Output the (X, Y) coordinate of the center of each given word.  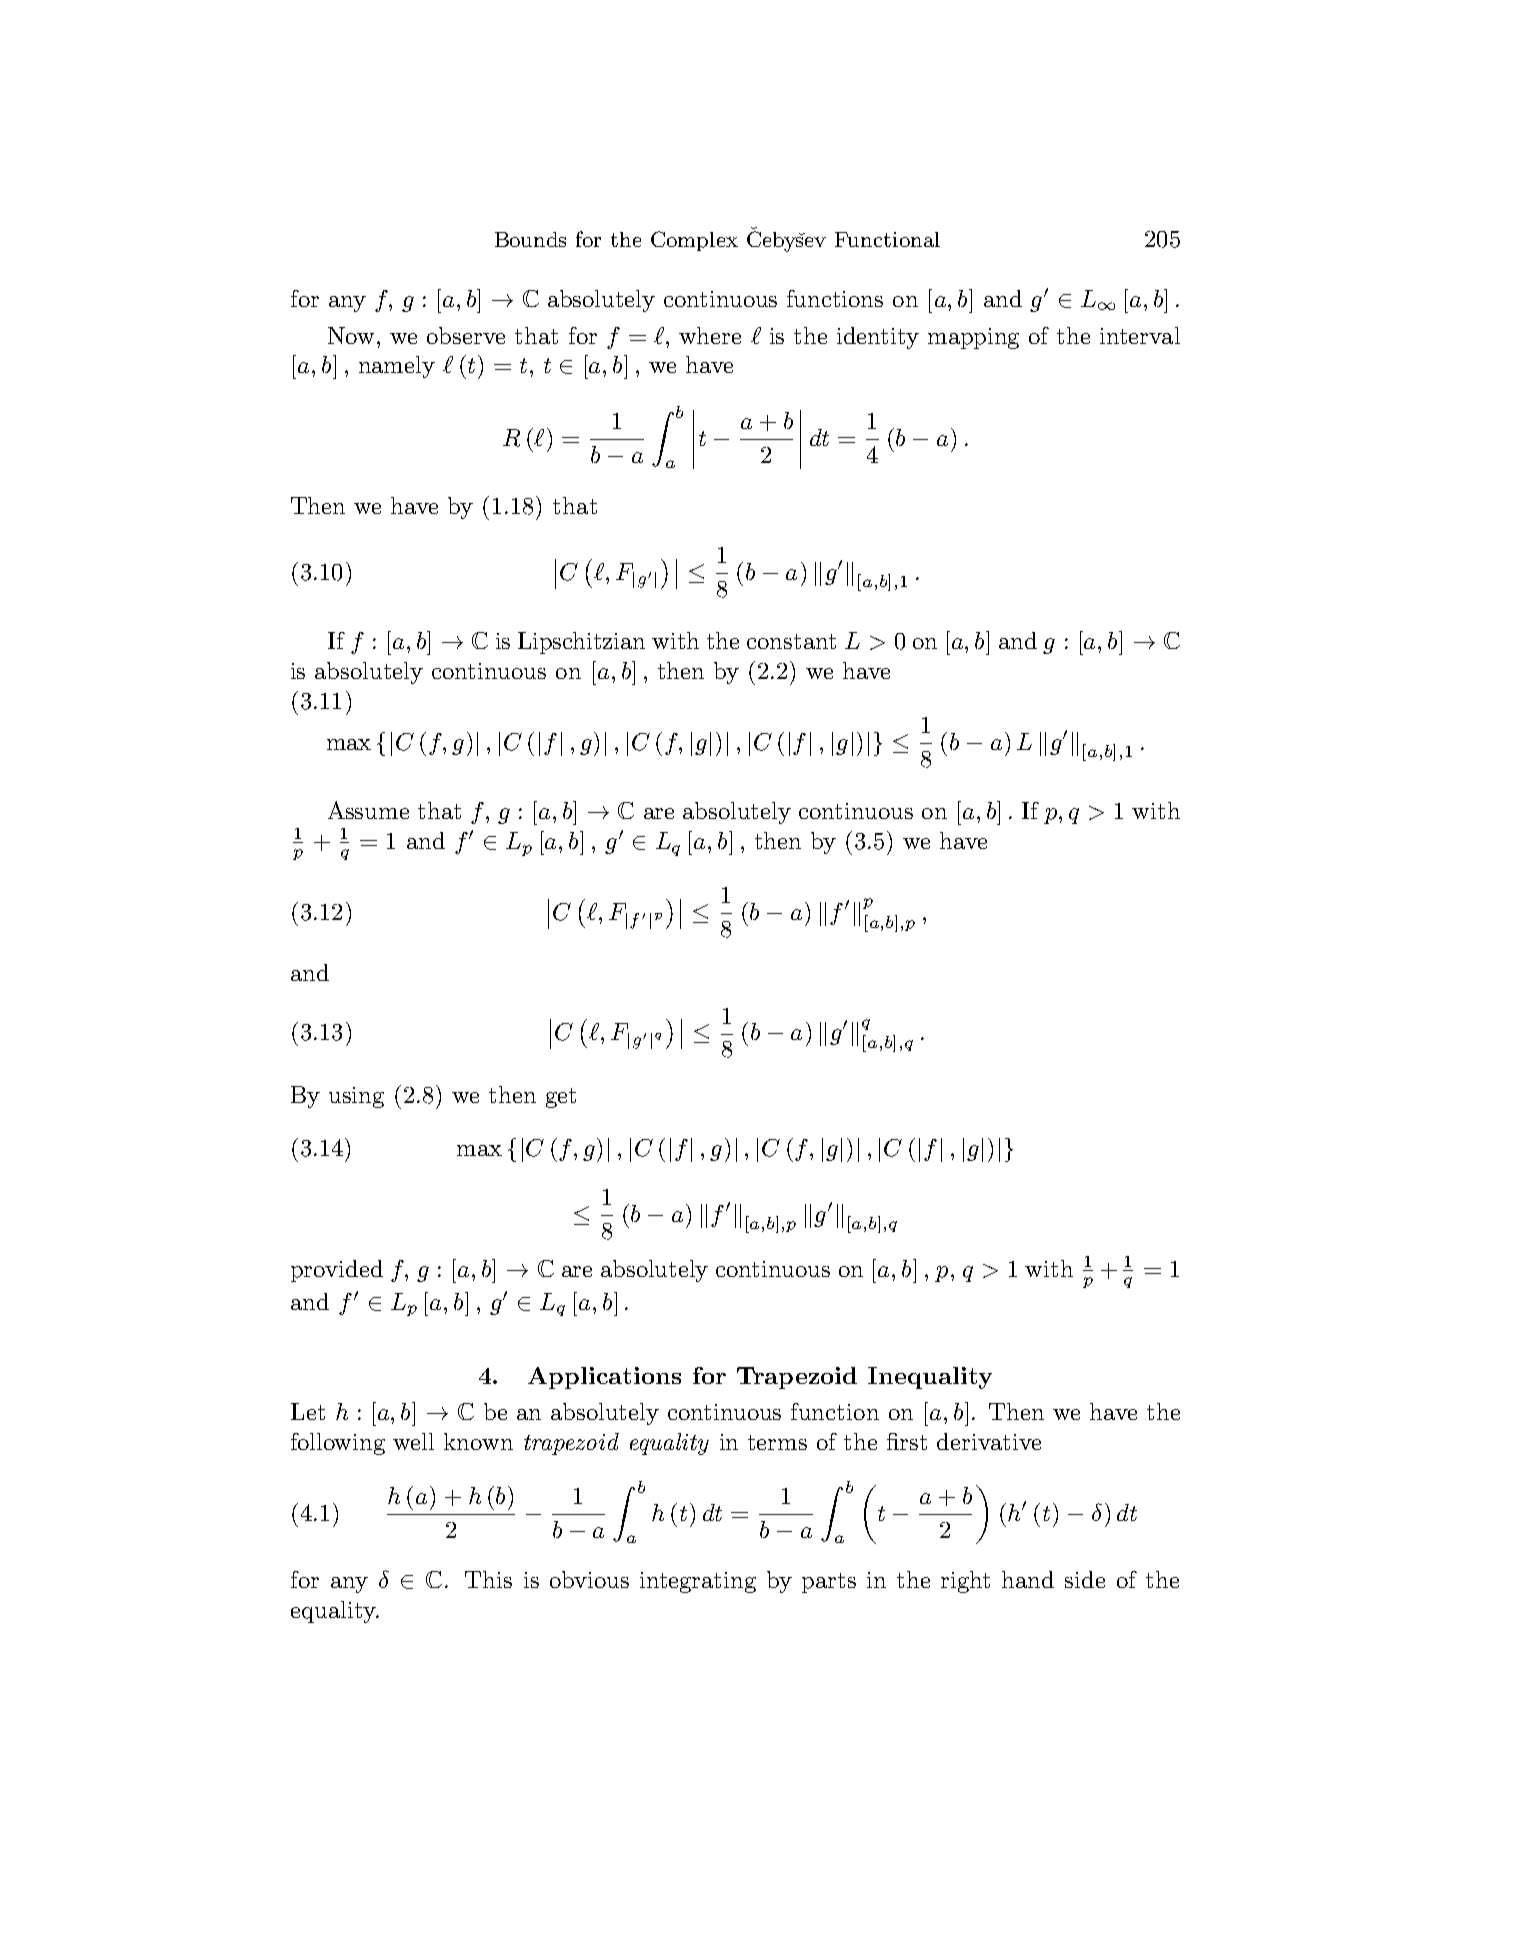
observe (466, 335)
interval (1140, 335)
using (356, 1097)
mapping (973, 338)
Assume (368, 810)
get (561, 1098)
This (488, 1579)
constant (791, 641)
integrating (698, 1582)
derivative (989, 1441)
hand (1028, 1579)
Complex (694, 241)
